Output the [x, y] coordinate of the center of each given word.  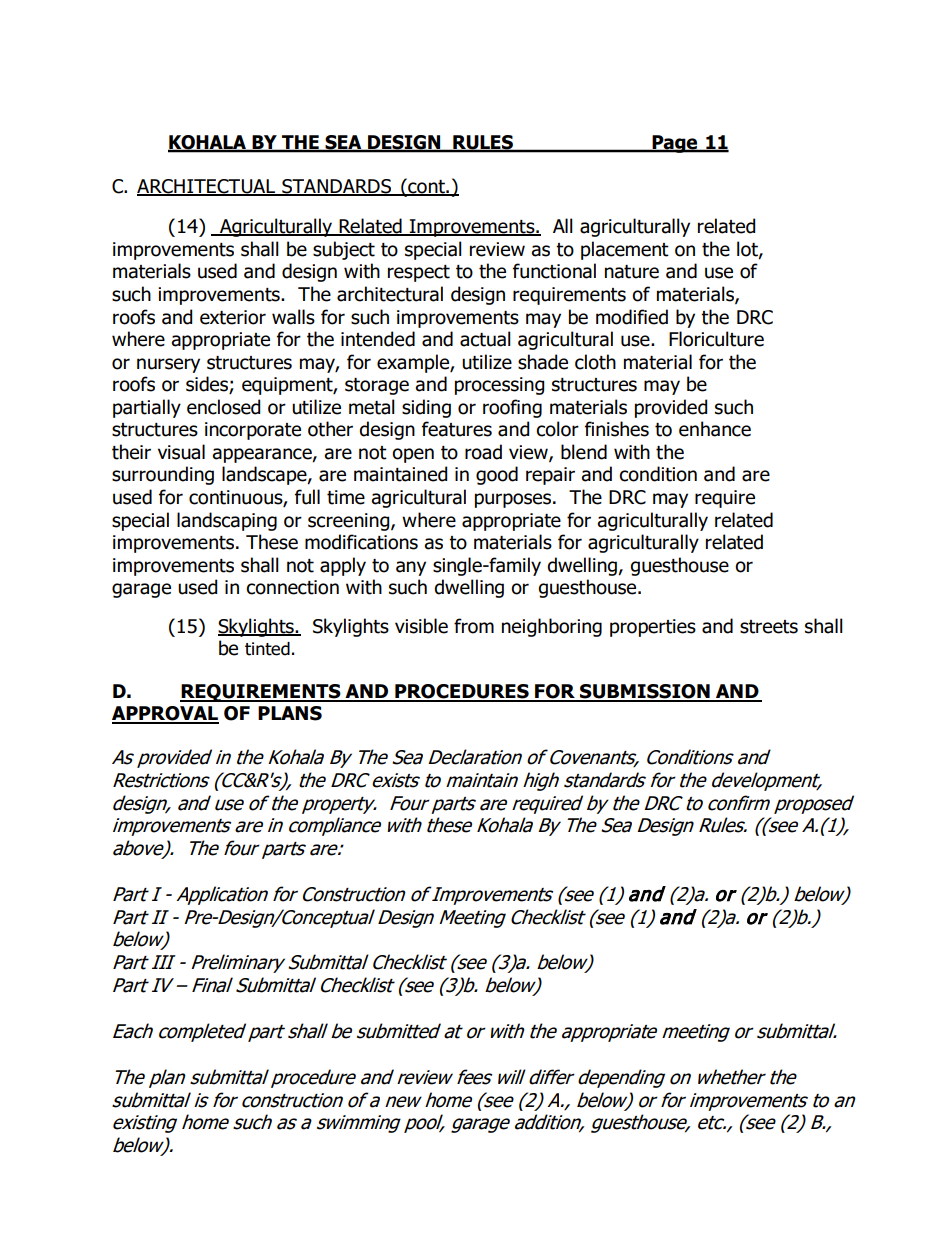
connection [292, 587]
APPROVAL [165, 714]
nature [632, 272]
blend [584, 452]
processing [499, 386]
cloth [595, 362]
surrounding [163, 475]
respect [419, 273]
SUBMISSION [645, 692]
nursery [168, 365]
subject [344, 250]
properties [653, 628]
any [411, 568]
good [497, 475]
